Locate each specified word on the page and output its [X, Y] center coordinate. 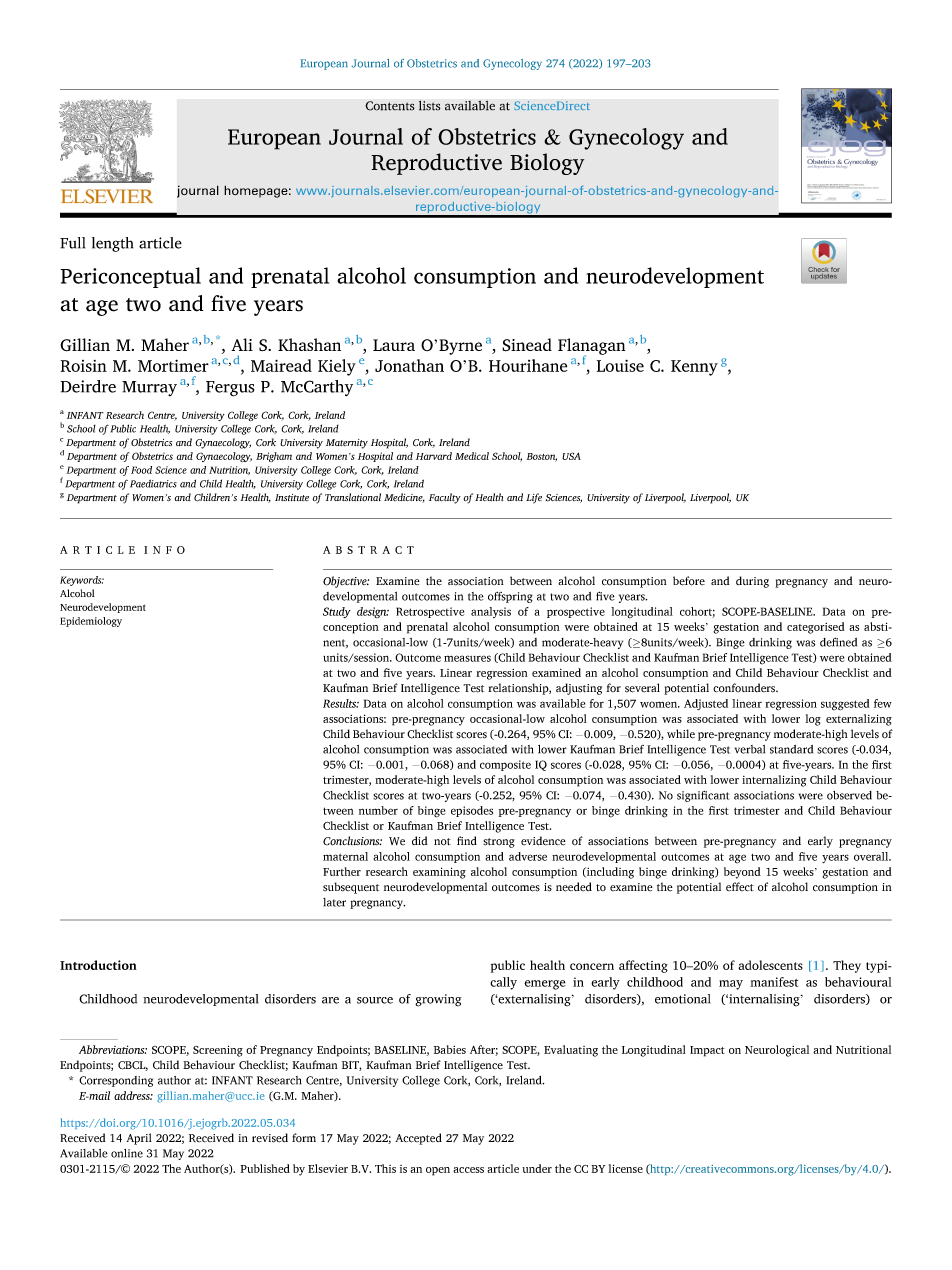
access [468, 1170]
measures [467, 658]
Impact [707, 1051]
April [139, 1139]
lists [430, 105]
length [112, 244]
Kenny [694, 368]
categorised [816, 628]
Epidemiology [91, 622]
